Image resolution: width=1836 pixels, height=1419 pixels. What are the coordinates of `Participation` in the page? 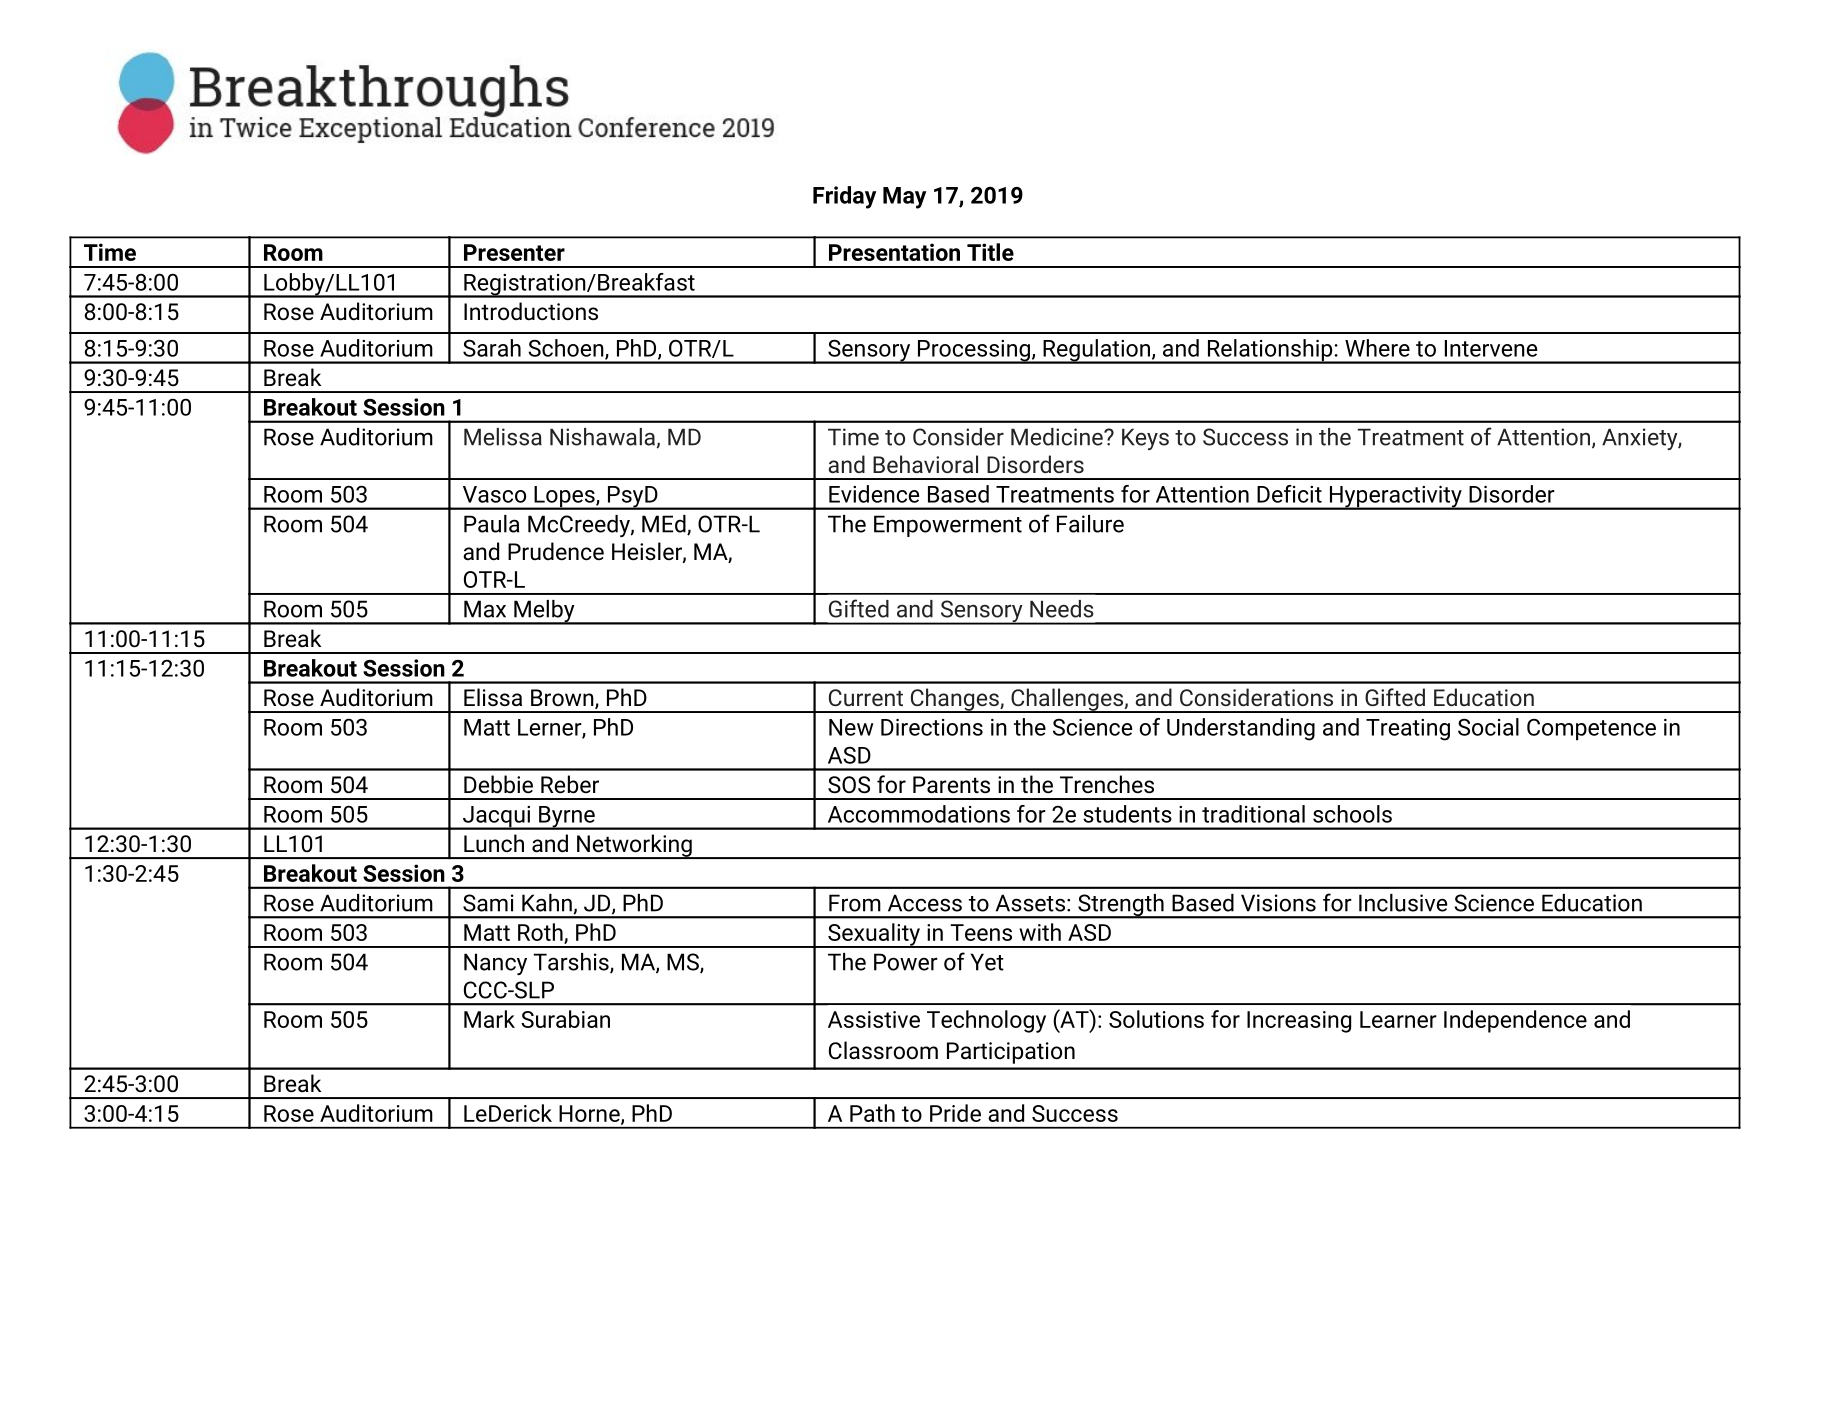 It's located at (1011, 1053).
